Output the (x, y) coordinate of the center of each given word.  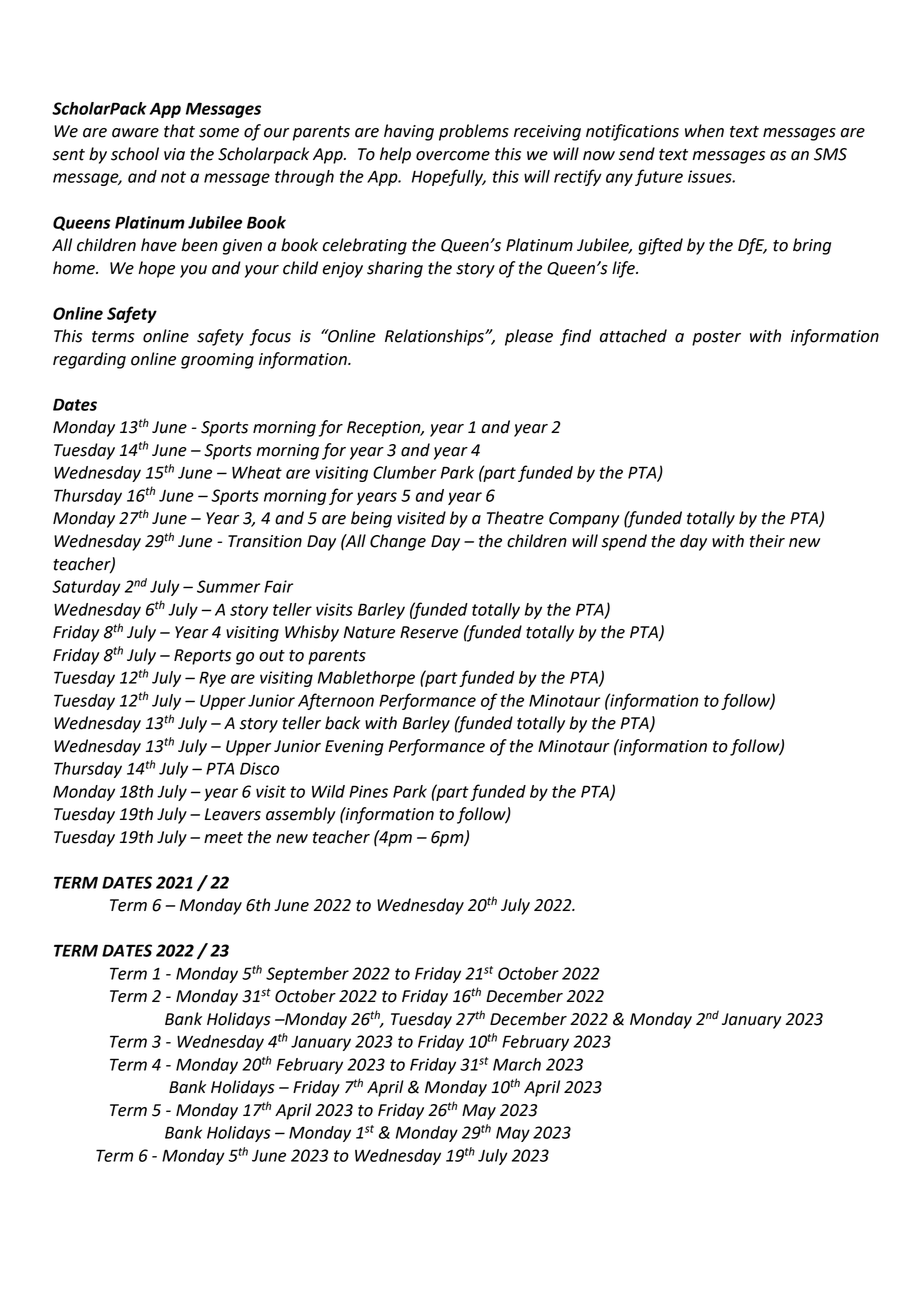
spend (624, 542)
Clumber (404, 472)
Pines (368, 791)
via (174, 154)
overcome (453, 156)
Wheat (257, 472)
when (704, 131)
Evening (354, 748)
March (517, 1064)
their (767, 541)
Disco (259, 768)
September (307, 975)
